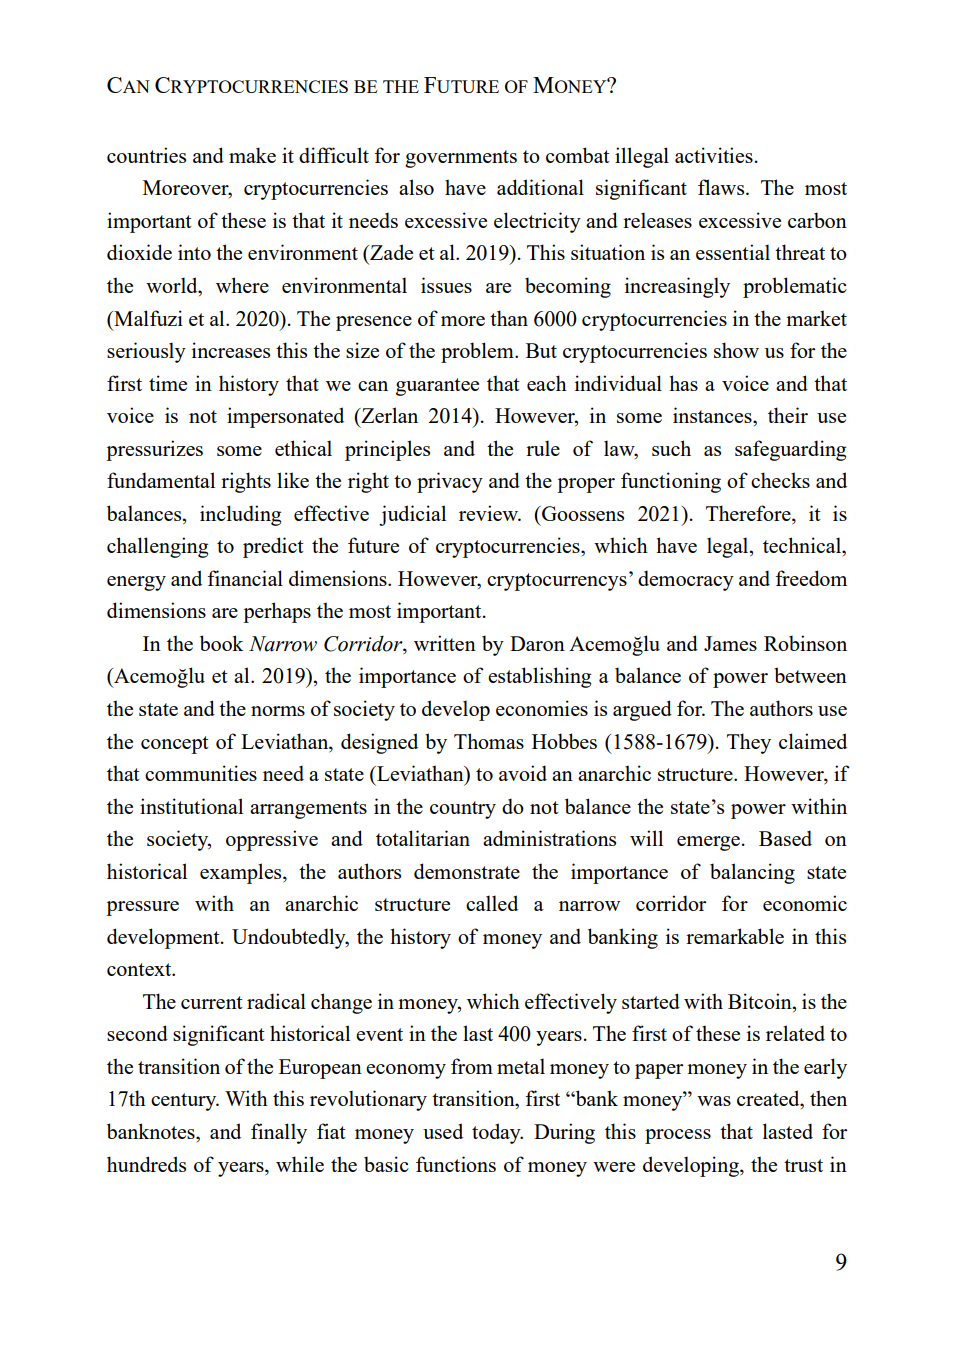 Image resolution: width=954 pixels, height=1346 pixels. What do you see at coordinates (252, 155) in the page?
I see `make` at bounding box center [252, 155].
